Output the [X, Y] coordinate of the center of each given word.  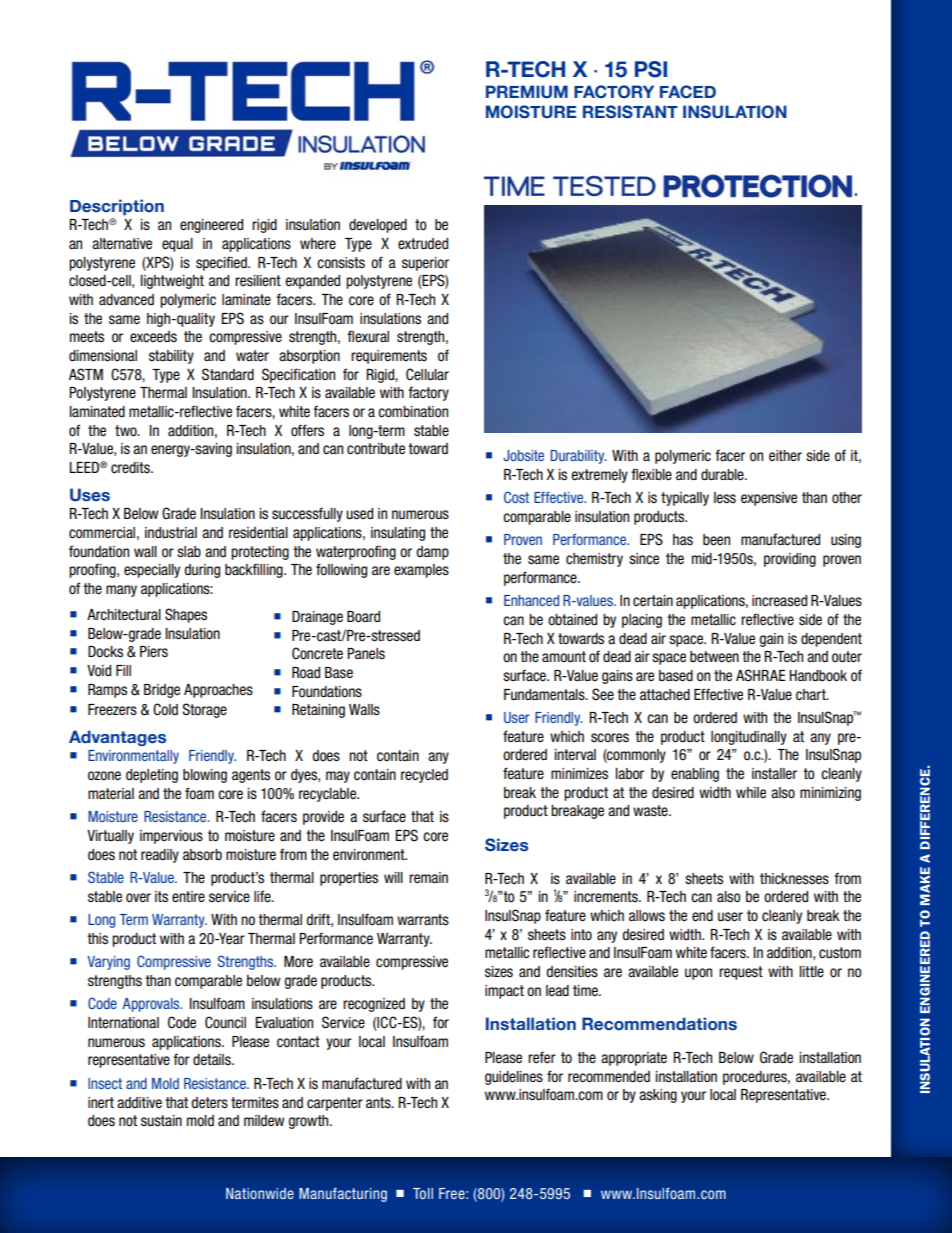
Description [117, 207]
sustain [161, 1121]
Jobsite [523, 455]
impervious [171, 837]
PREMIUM [527, 92]
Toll [423, 1193]
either [785, 456]
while [751, 792]
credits [131, 468]
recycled [424, 776]
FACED [688, 92]
